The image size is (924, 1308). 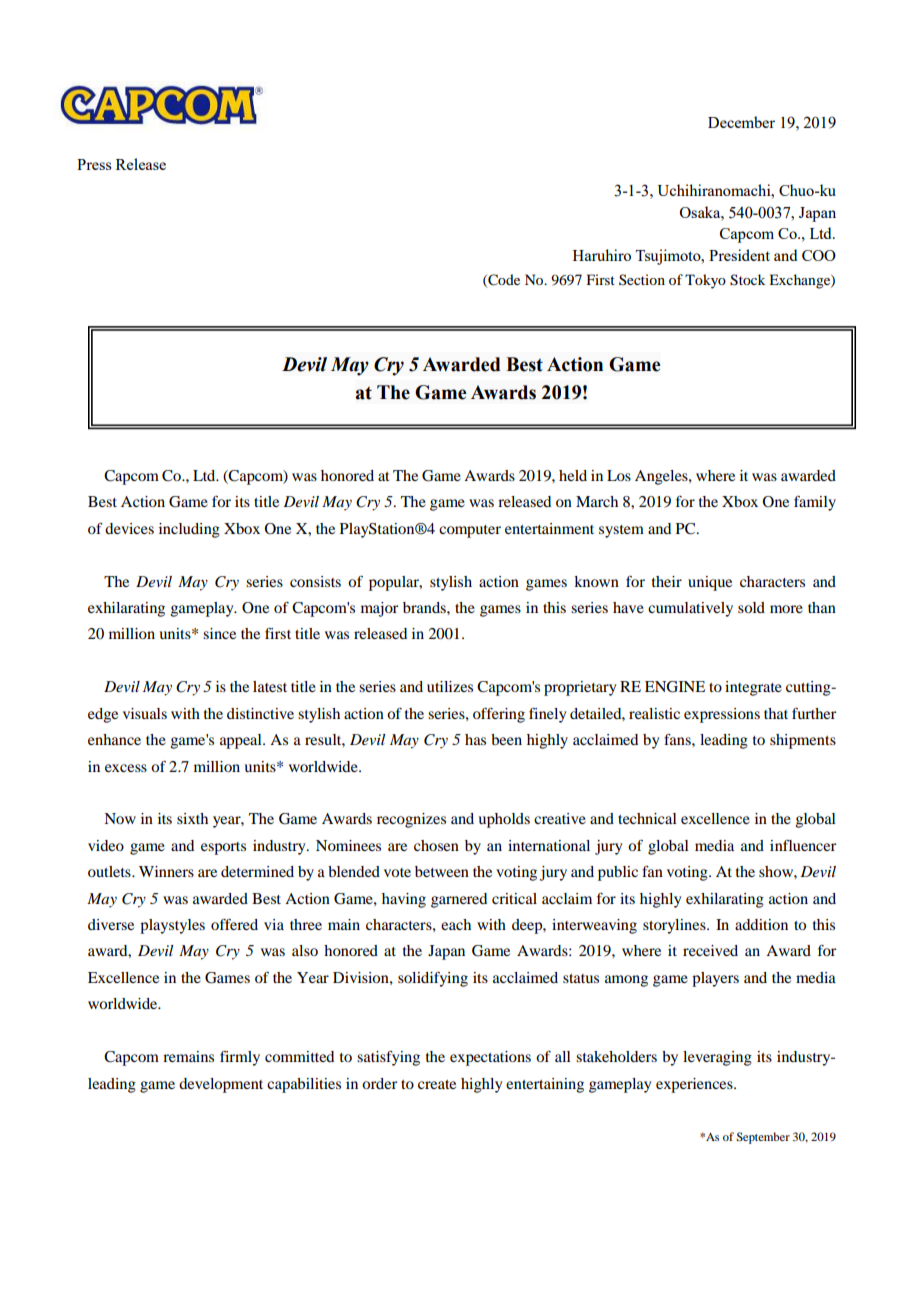 I want to click on President, so click(x=739, y=255).
